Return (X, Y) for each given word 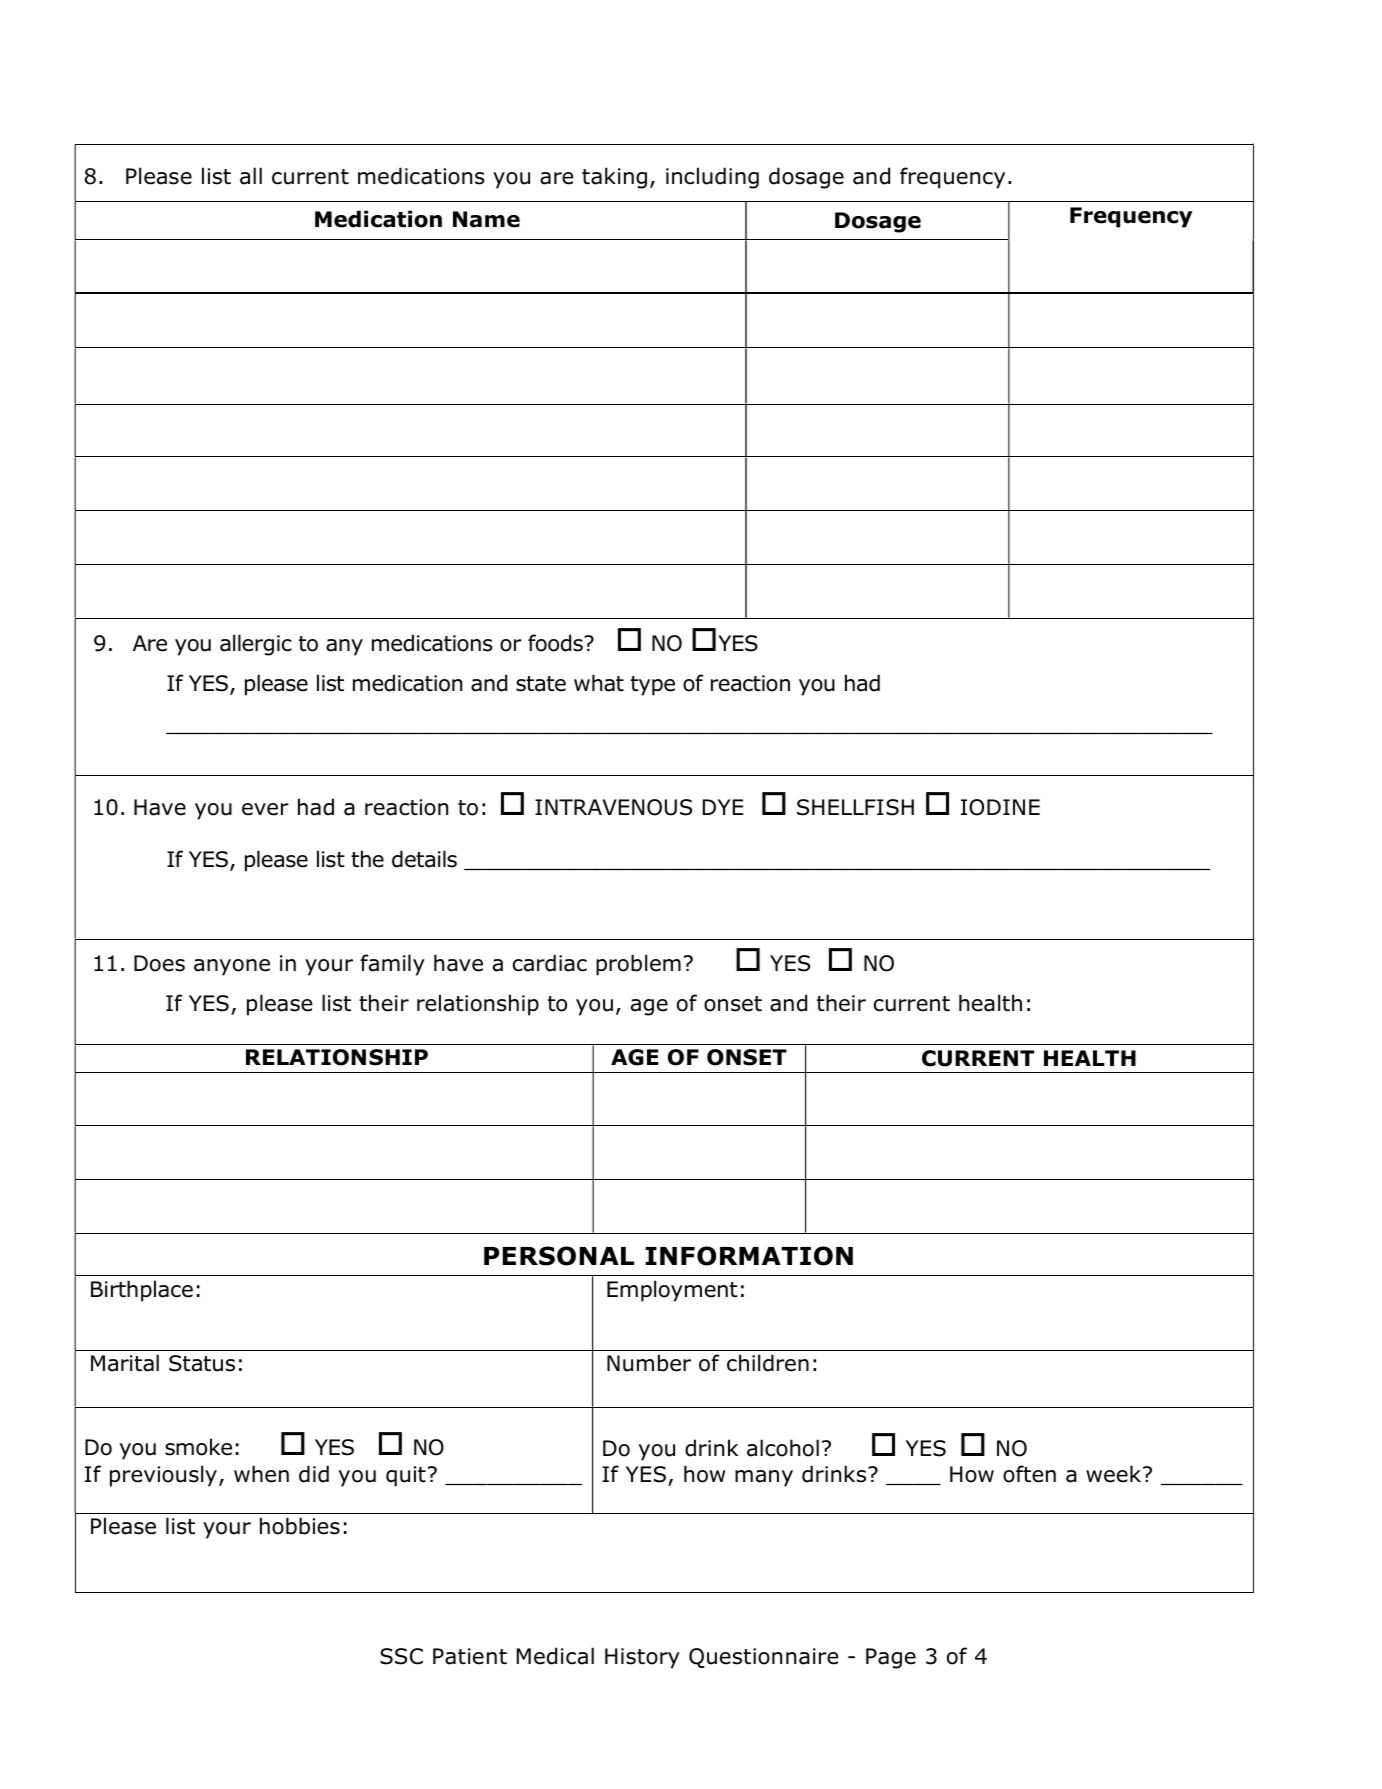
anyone (232, 967)
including (712, 178)
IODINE (1000, 807)
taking (614, 178)
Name (486, 219)
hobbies (300, 1526)
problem (638, 965)
